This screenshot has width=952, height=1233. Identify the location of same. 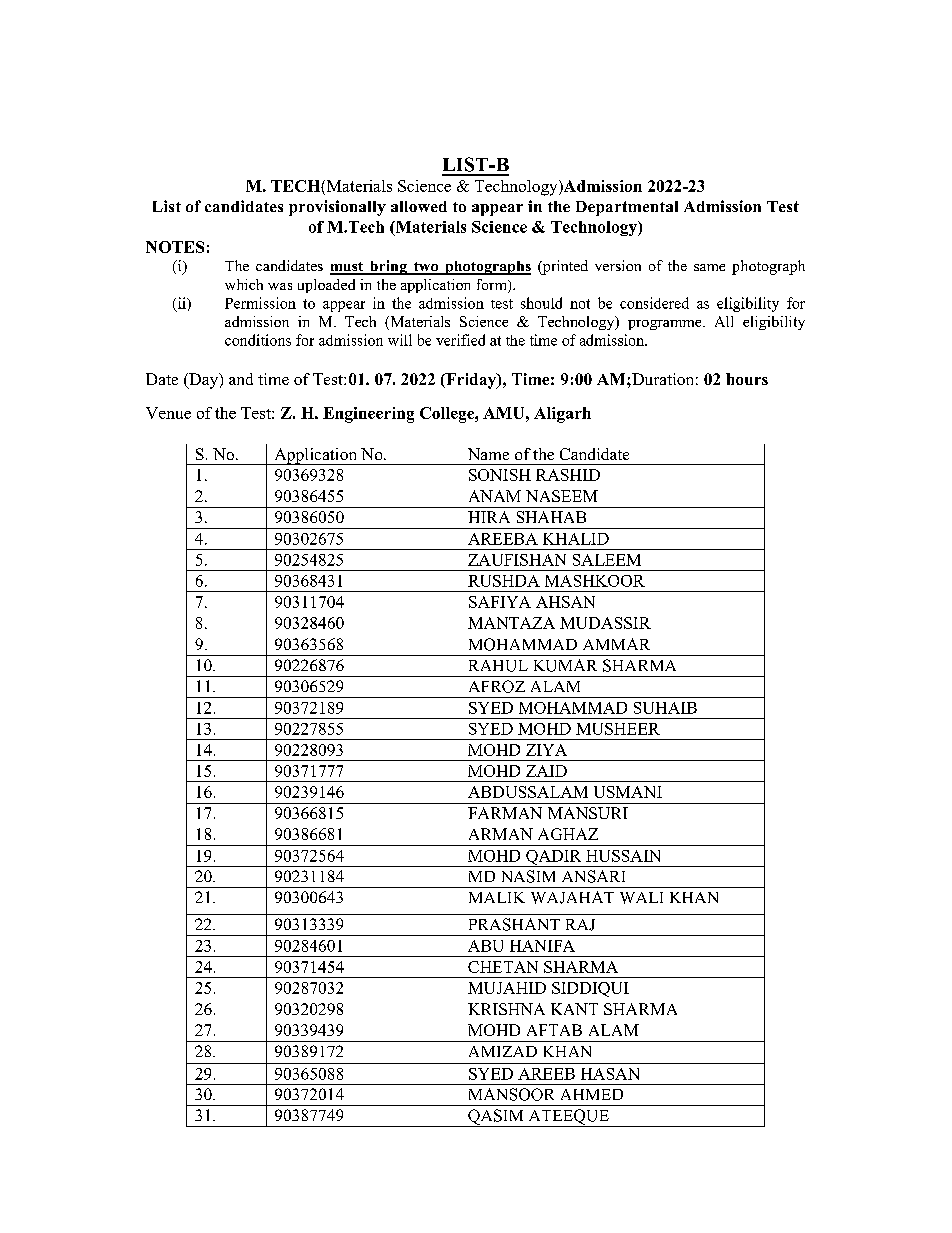
(709, 267).
